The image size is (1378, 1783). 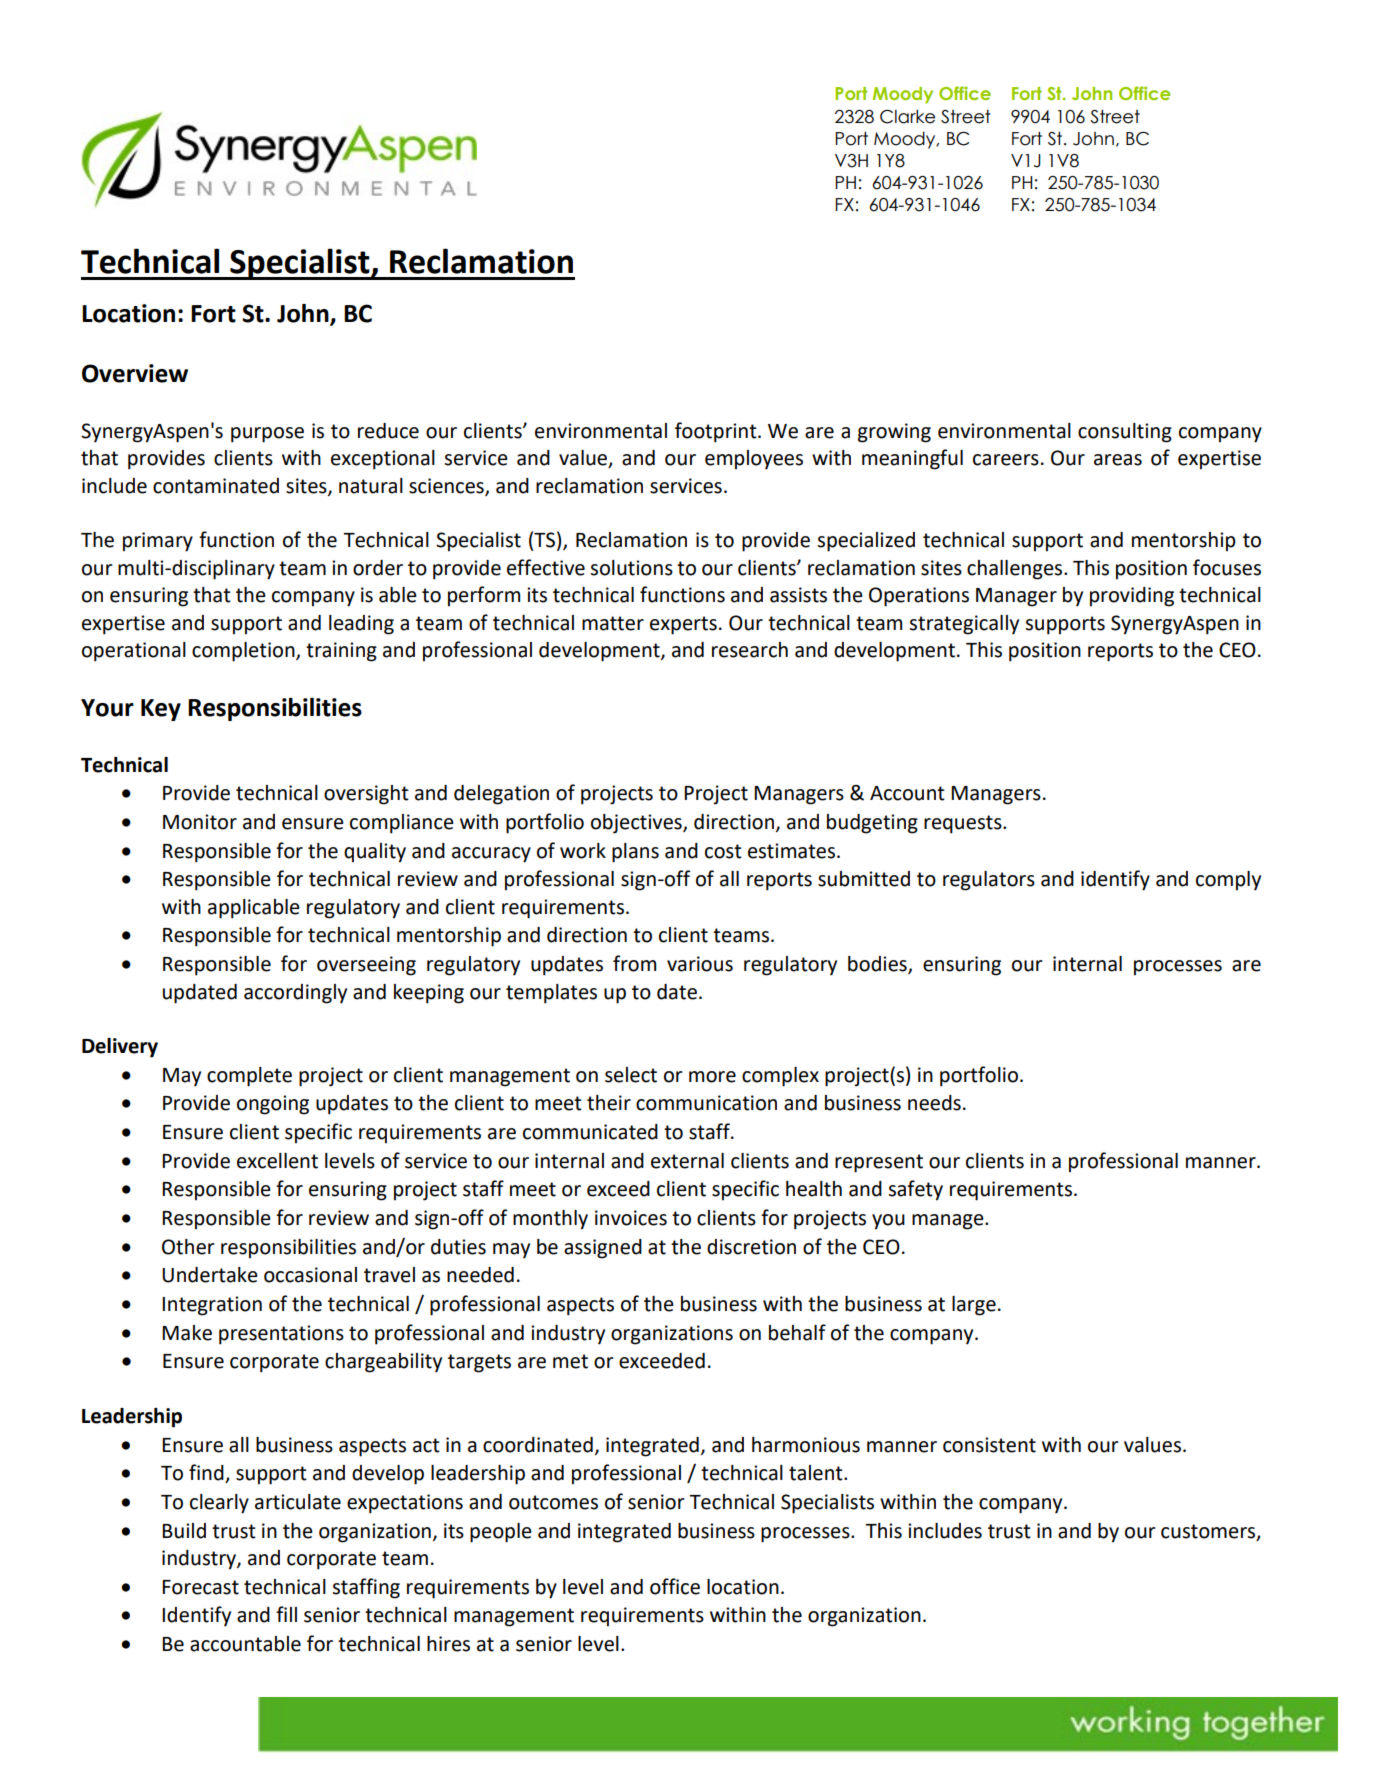 What do you see at coordinates (244, 652) in the image?
I see `completion` at bounding box center [244, 652].
